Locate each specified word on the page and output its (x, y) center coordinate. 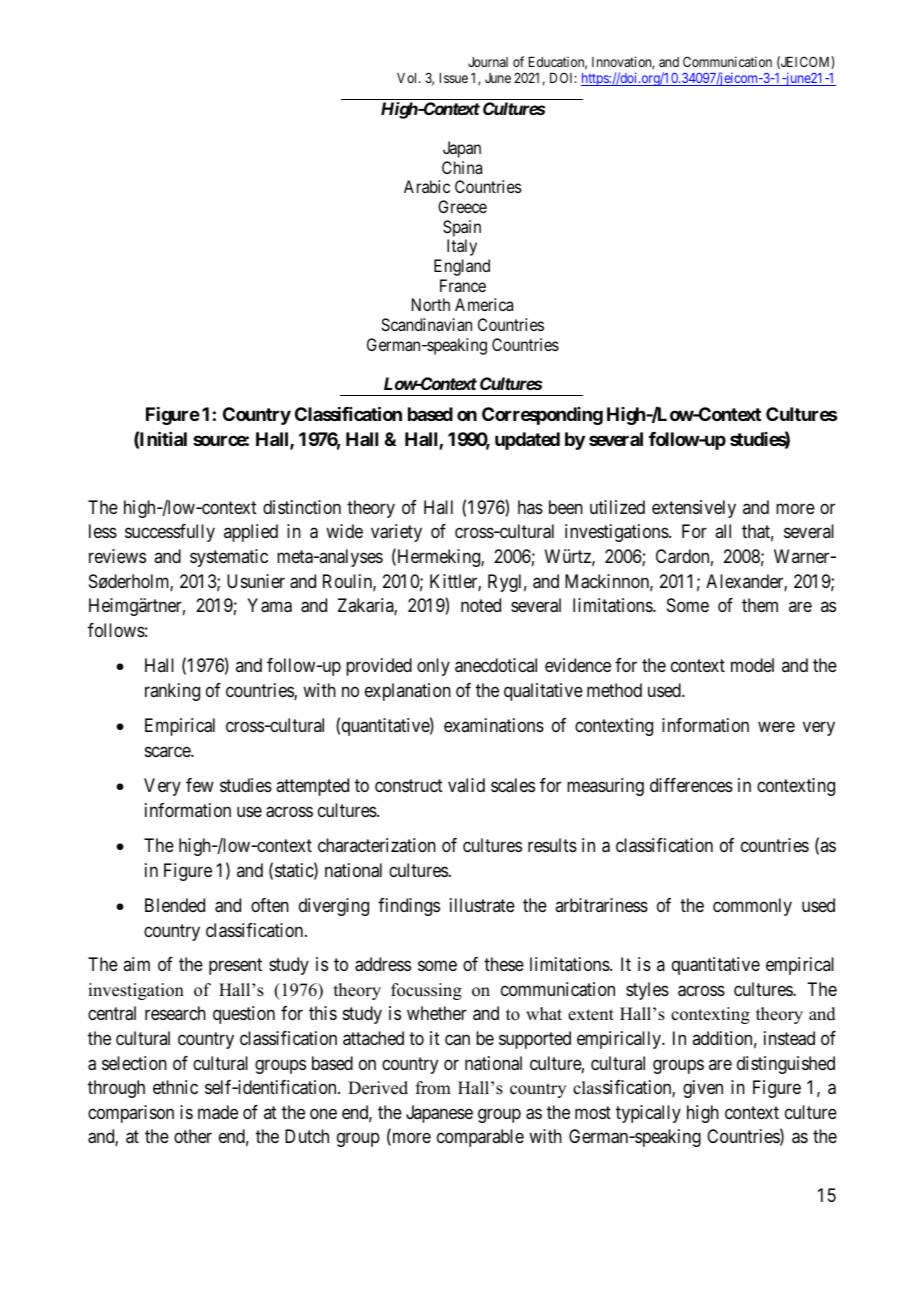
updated (527, 441)
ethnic (175, 1087)
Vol (408, 78)
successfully (170, 533)
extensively (694, 509)
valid (466, 785)
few (200, 785)
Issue (454, 78)
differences (691, 785)
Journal (488, 62)
